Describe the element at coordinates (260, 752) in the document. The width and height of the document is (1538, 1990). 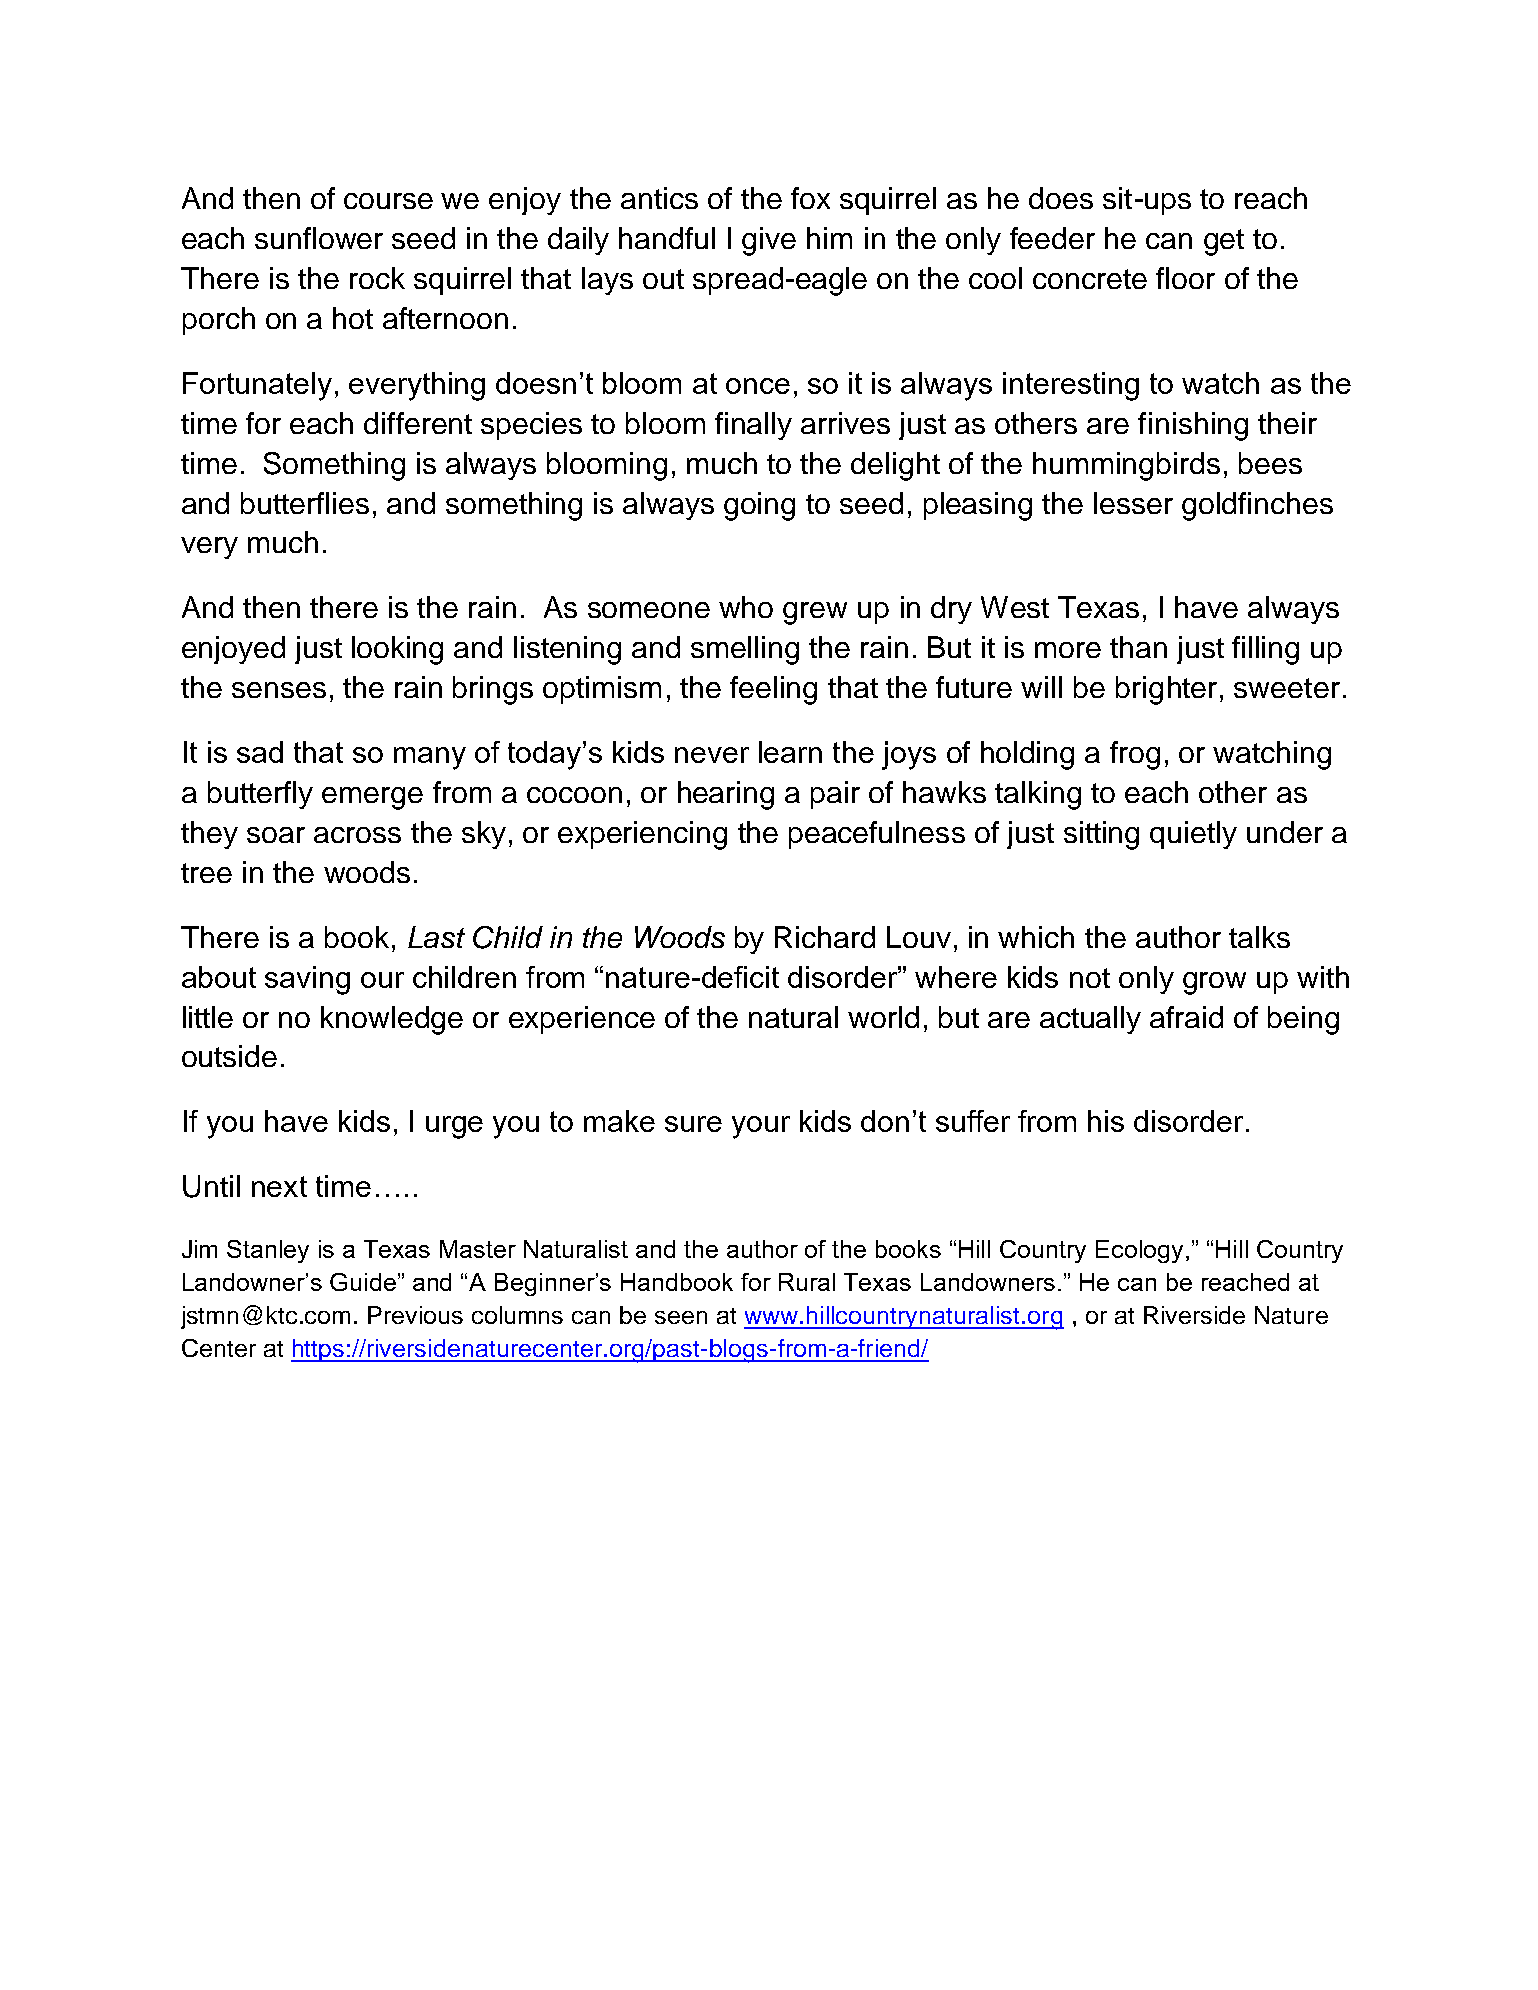
I see `sad` at that location.
